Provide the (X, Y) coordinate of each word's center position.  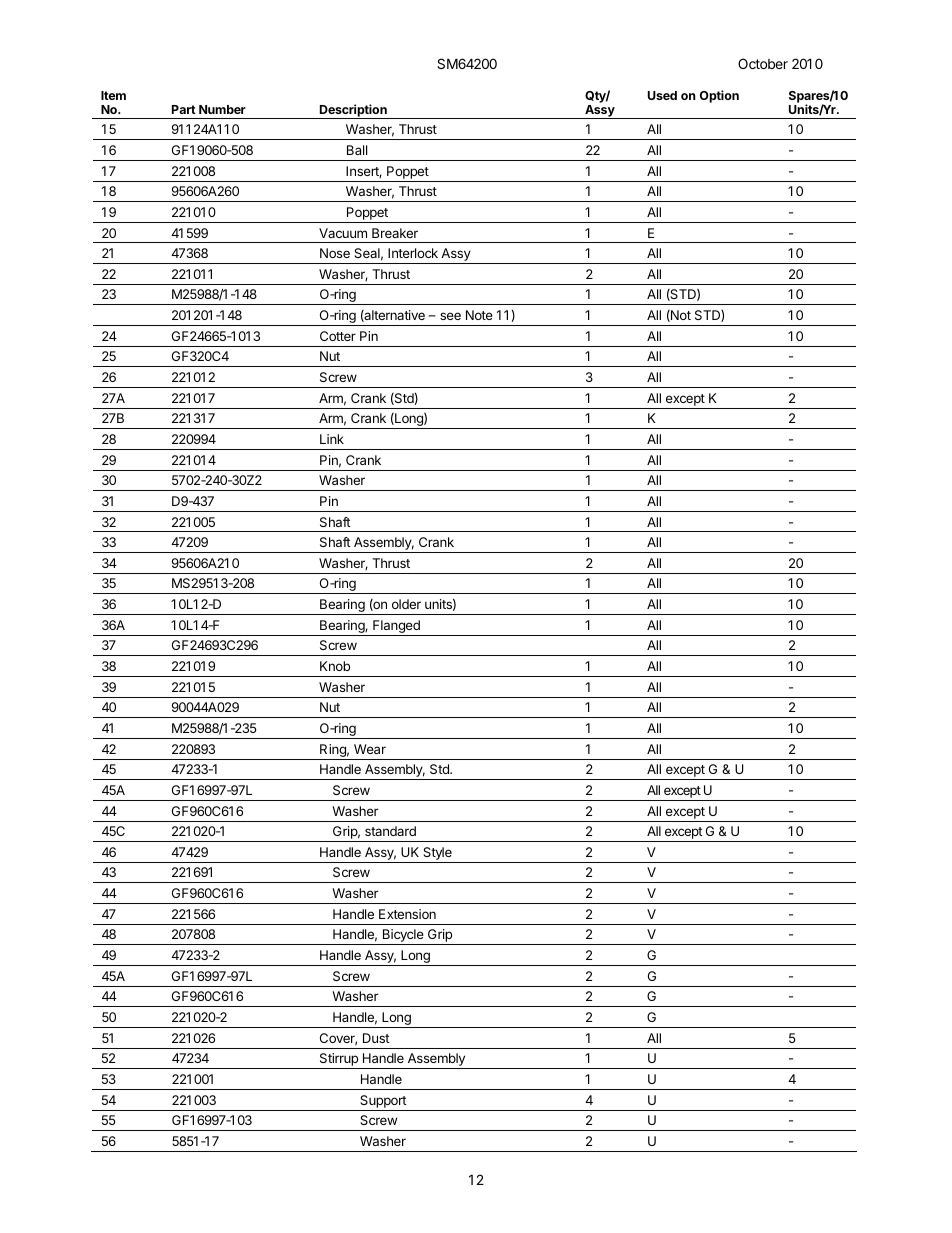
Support (383, 1101)
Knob (335, 666)
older (406, 604)
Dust (376, 1038)
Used (662, 95)
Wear (370, 749)
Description (353, 111)
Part (184, 109)
